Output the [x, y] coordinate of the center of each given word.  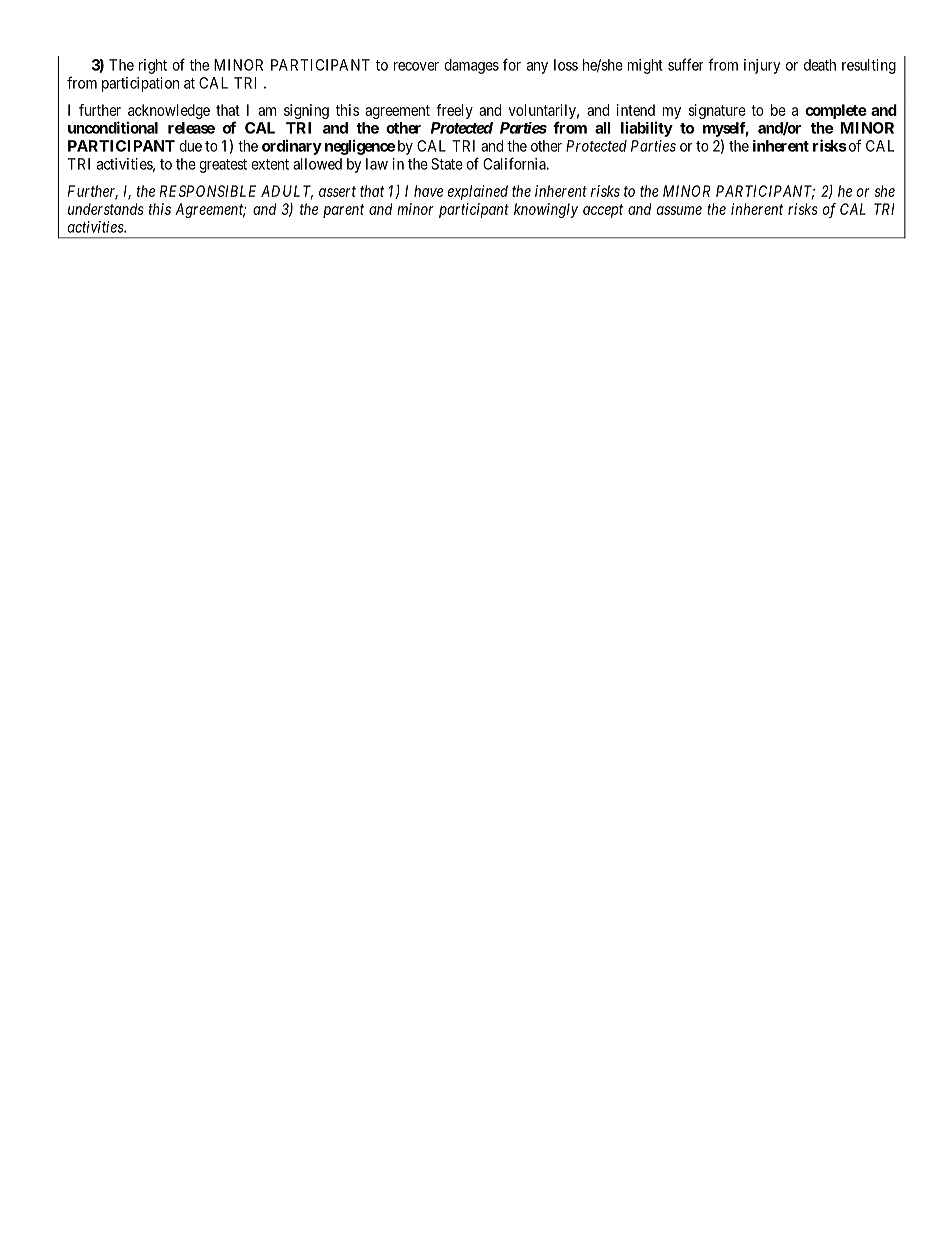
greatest [223, 166]
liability [647, 129]
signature [717, 111]
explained [478, 192]
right [153, 66]
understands [106, 209]
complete [836, 111]
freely [454, 111]
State [447, 164]
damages [471, 66]
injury [762, 66]
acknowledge [169, 111]
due [190, 146]
